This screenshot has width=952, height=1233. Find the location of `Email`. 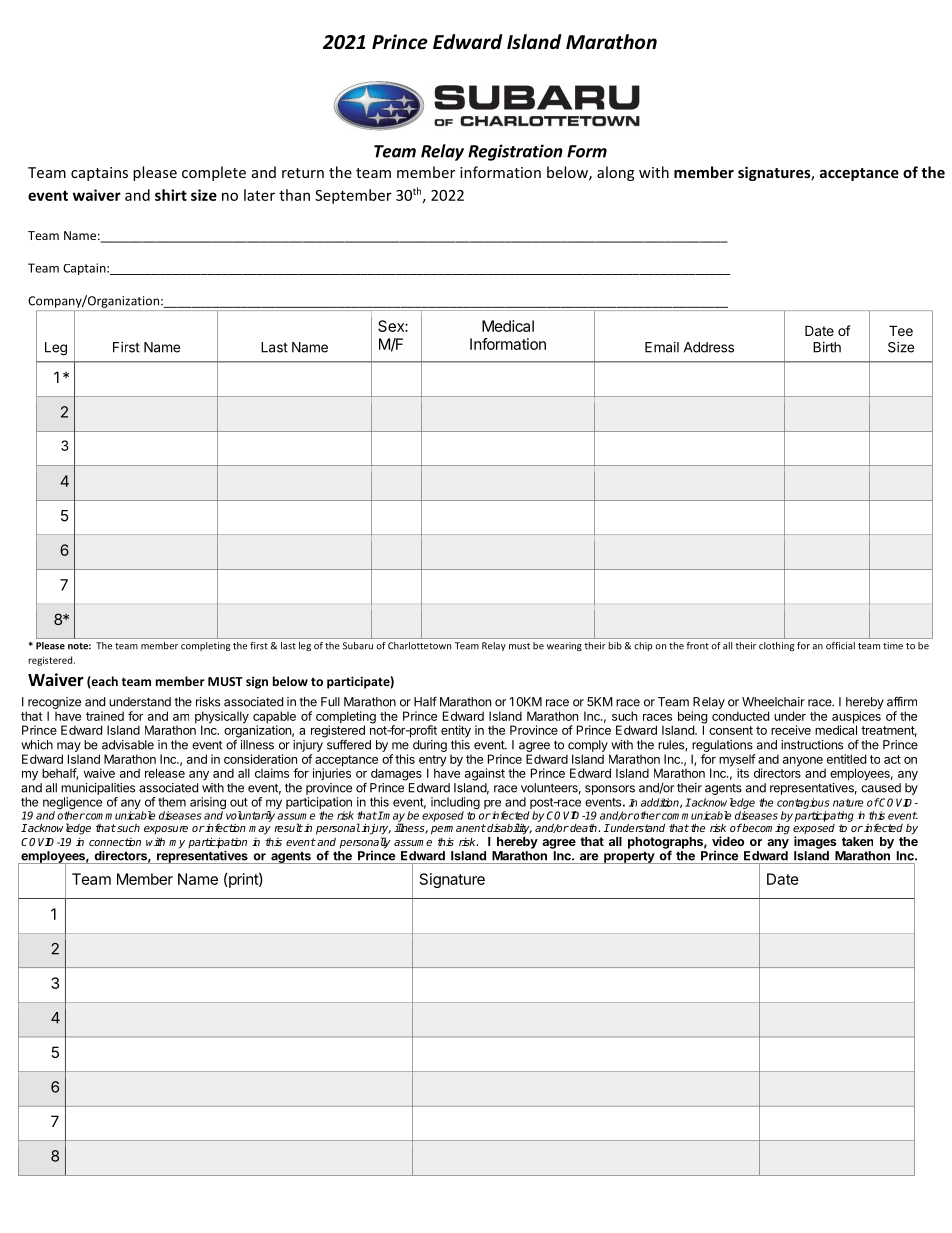

Email is located at coordinates (662, 347).
